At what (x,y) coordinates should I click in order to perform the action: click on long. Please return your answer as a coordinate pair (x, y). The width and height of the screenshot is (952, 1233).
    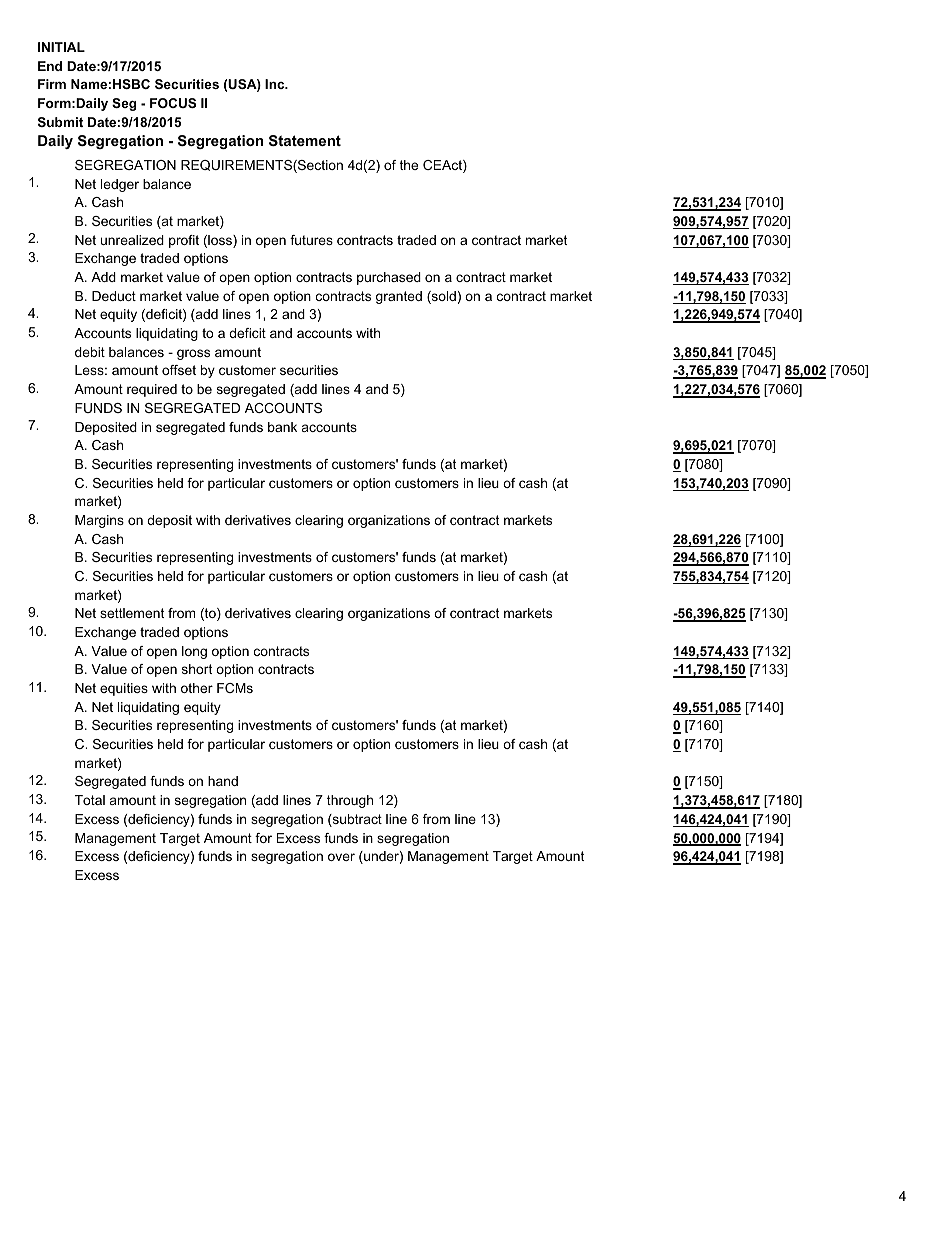
    Looking at the image, I should click on (194, 652).
